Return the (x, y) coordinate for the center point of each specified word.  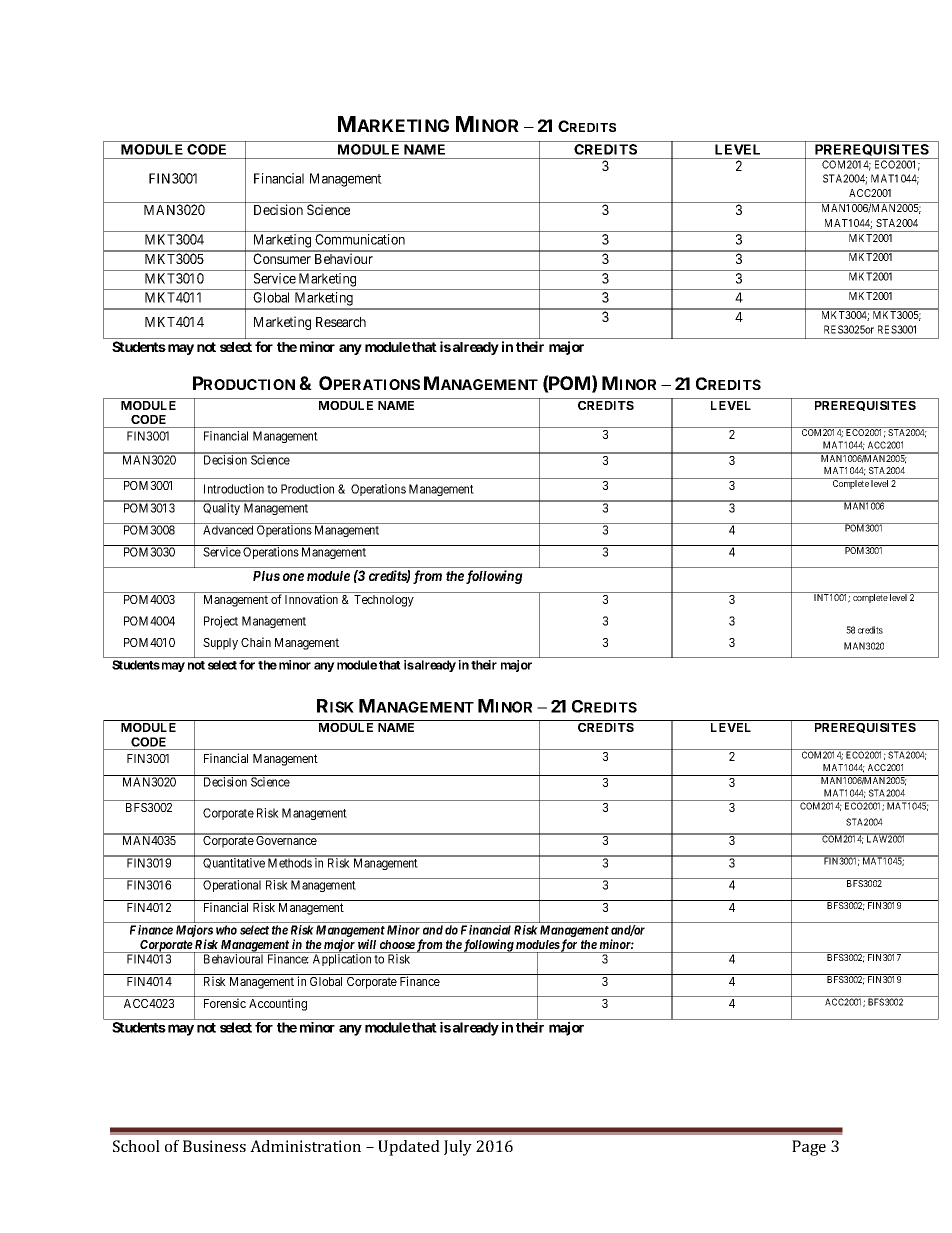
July (458, 1148)
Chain (256, 642)
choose (397, 944)
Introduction (234, 489)
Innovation (311, 599)
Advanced (228, 530)
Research (341, 322)
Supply (220, 644)
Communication (360, 239)
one (293, 577)
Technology (384, 601)
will (367, 944)
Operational (232, 886)
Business (214, 1146)
